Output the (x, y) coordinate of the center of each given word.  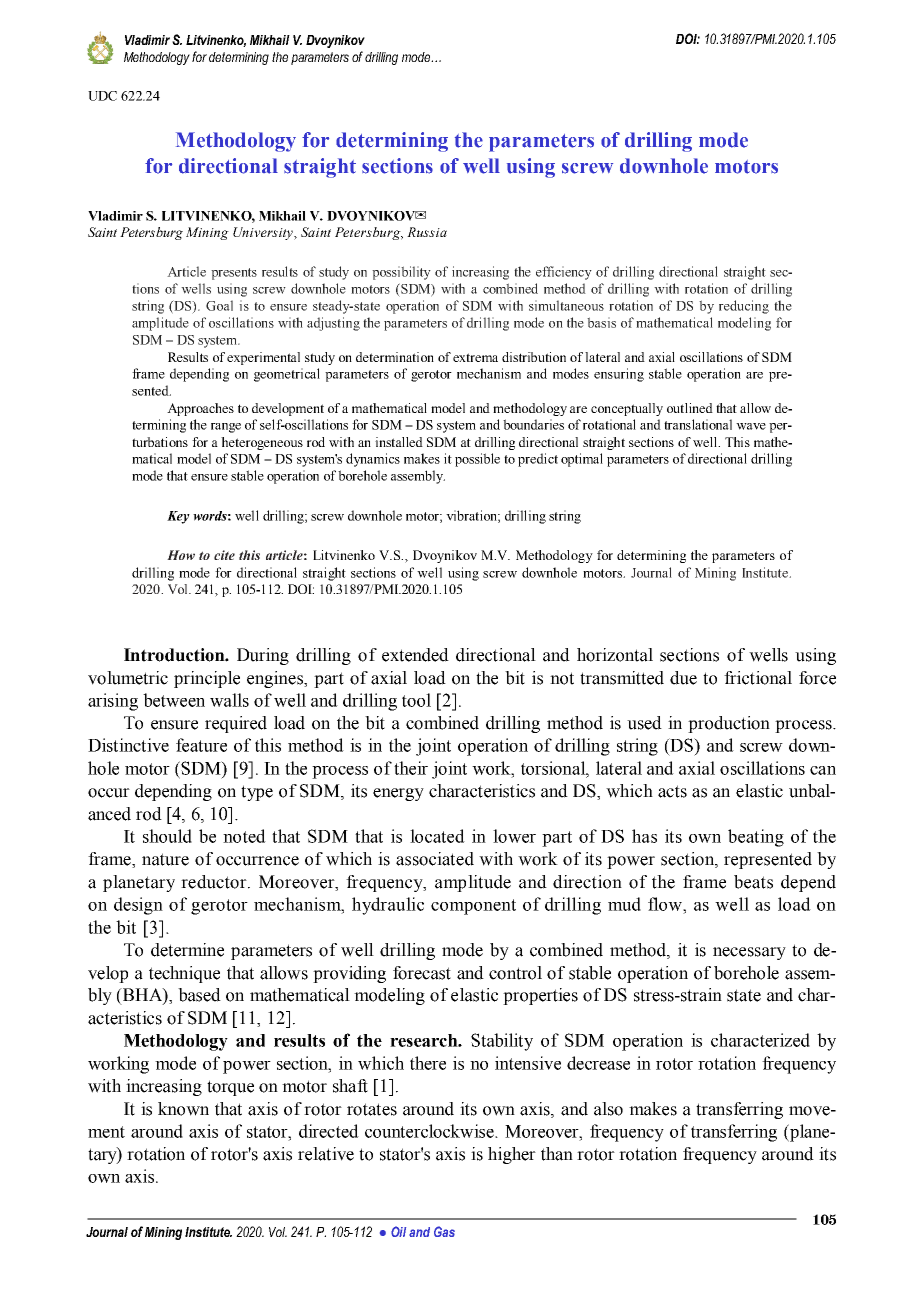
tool (416, 700)
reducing (744, 307)
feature (201, 745)
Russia (427, 232)
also (608, 1109)
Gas (444, 1231)
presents (234, 274)
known (183, 1109)
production (729, 724)
